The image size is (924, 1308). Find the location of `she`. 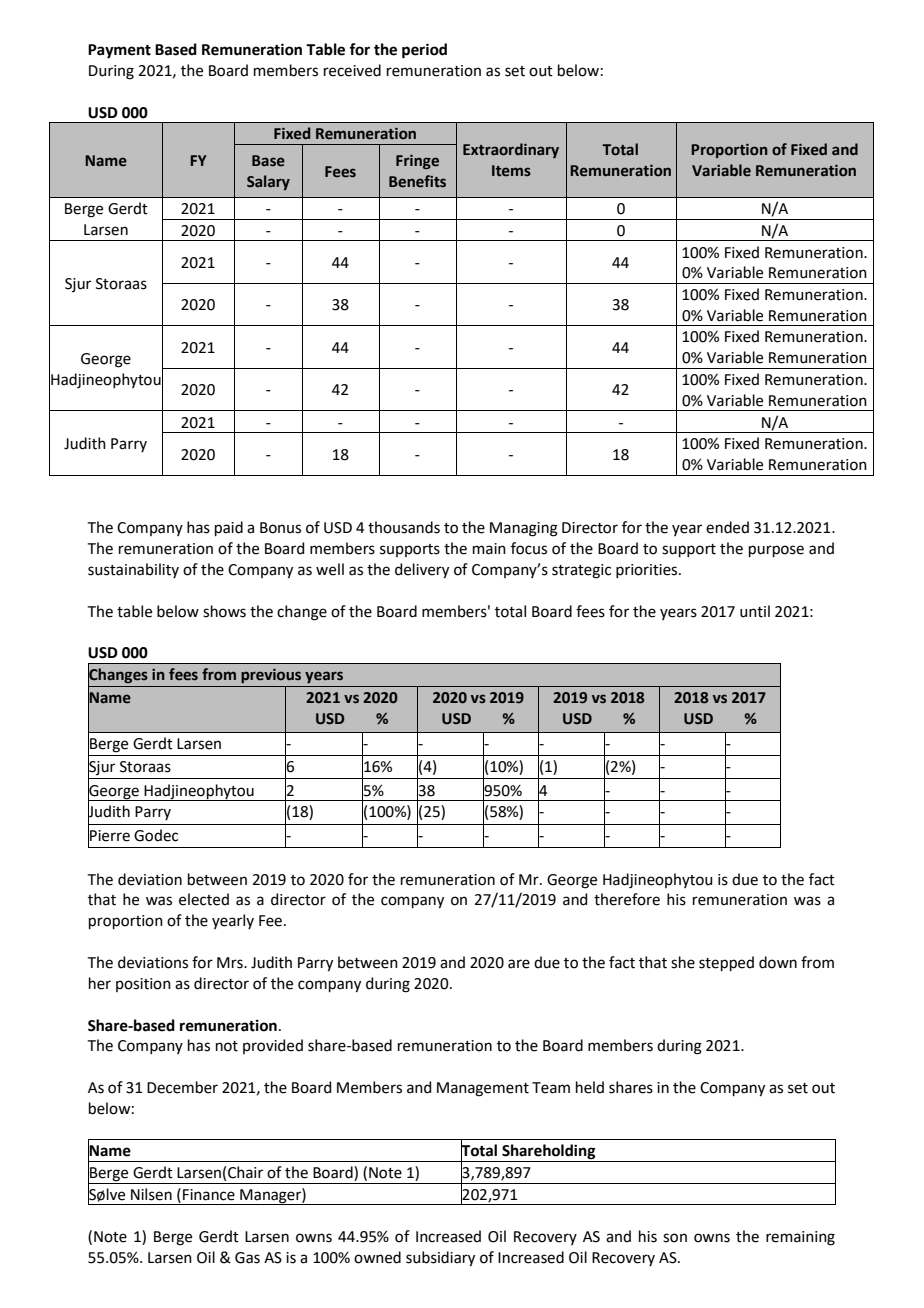

she is located at coordinates (683, 962).
